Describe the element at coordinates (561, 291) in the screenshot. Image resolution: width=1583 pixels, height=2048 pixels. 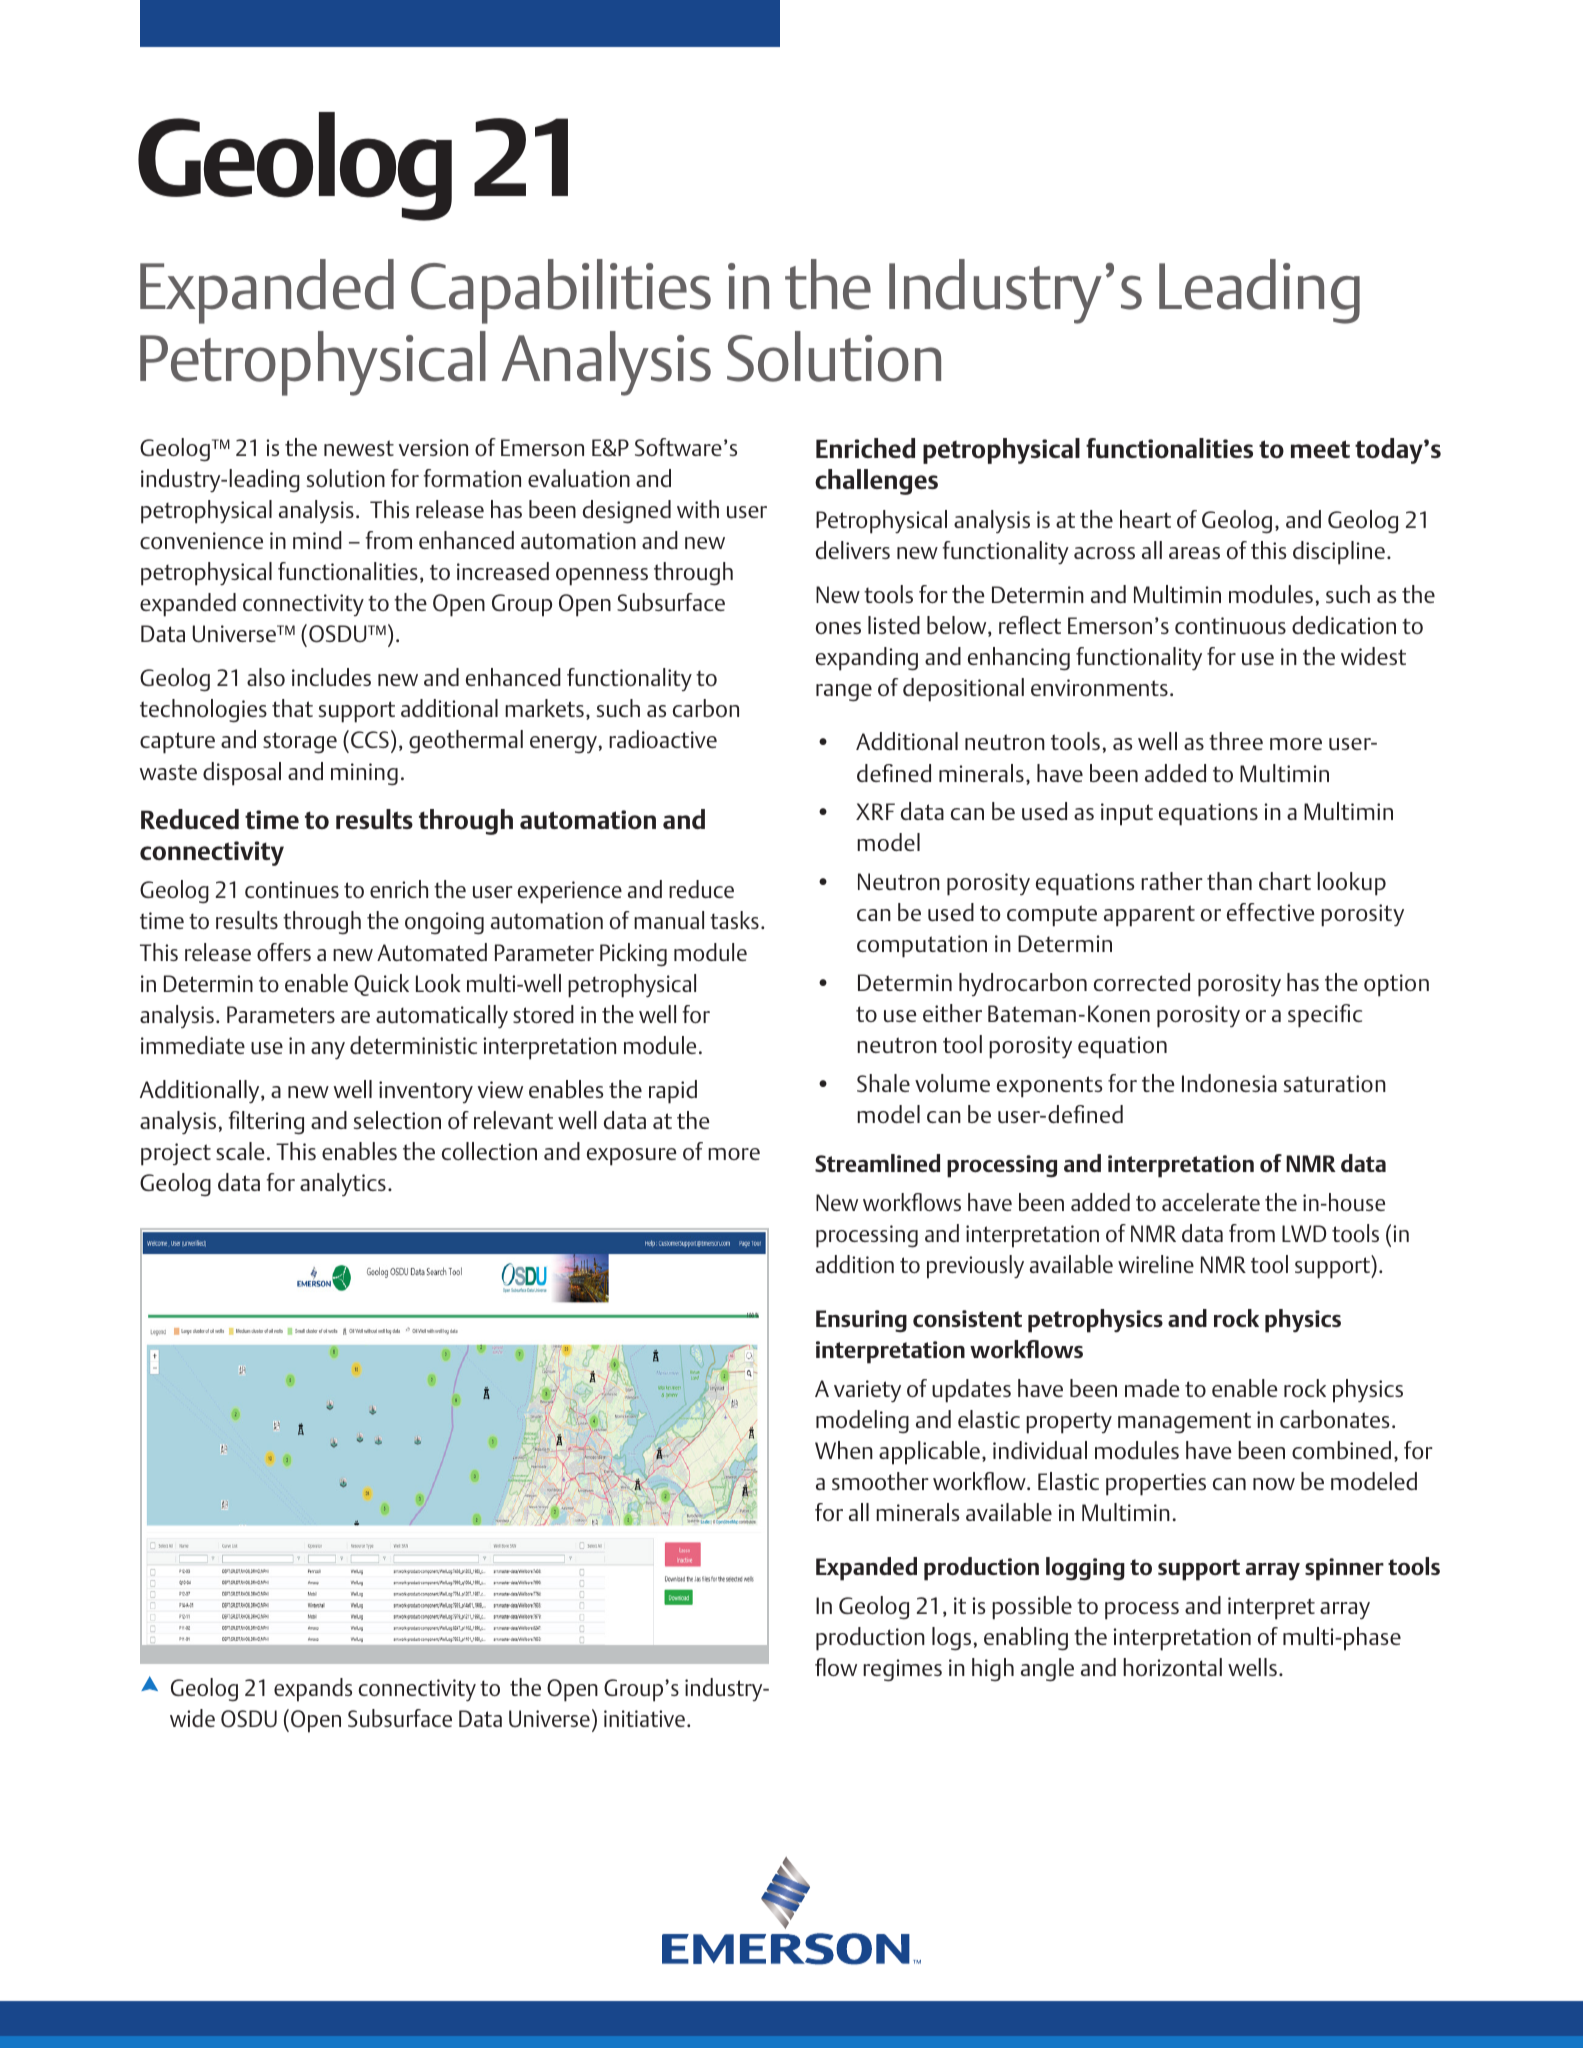
I see `Capabilities` at that location.
